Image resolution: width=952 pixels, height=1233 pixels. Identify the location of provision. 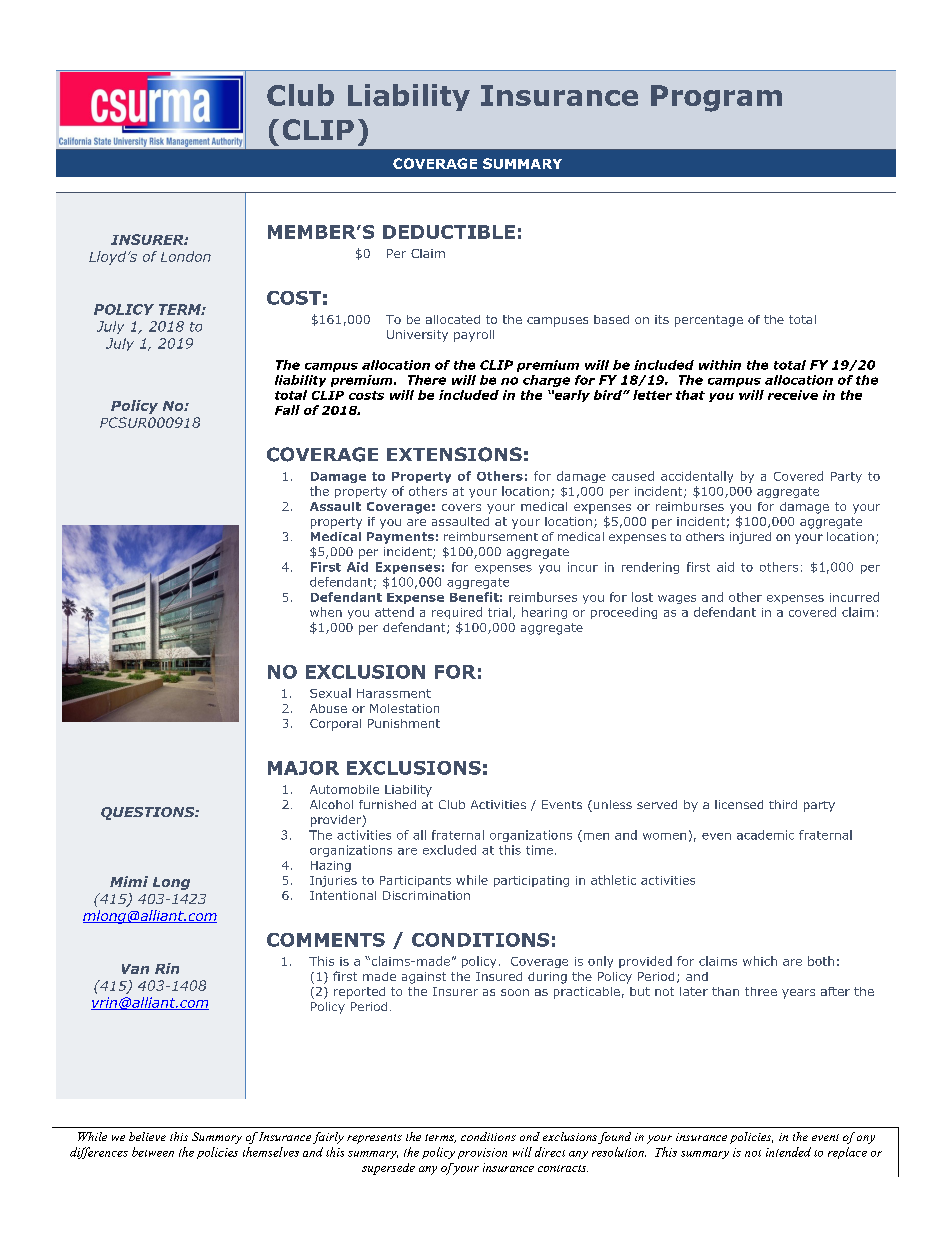
(482, 1153).
